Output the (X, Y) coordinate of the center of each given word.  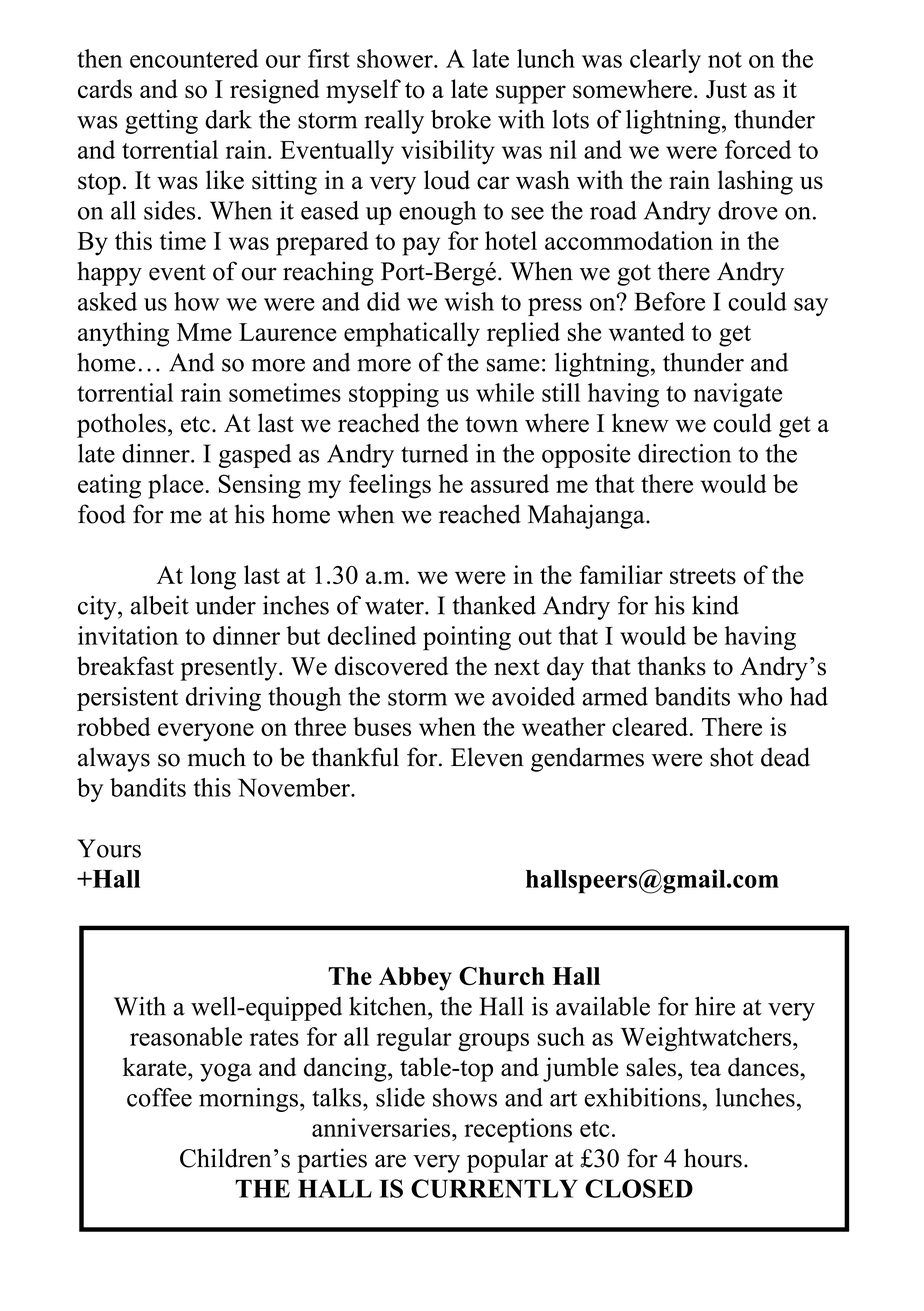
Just (726, 89)
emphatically (412, 334)
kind (715, 605)
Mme (204, 332)
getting (161, 122)
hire (715, 1006)
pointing (467, 638)
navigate (738, 395)
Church (502, 976)
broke (461, 119)
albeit (160, 605)
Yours (109, 848)
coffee (159, 1097)
